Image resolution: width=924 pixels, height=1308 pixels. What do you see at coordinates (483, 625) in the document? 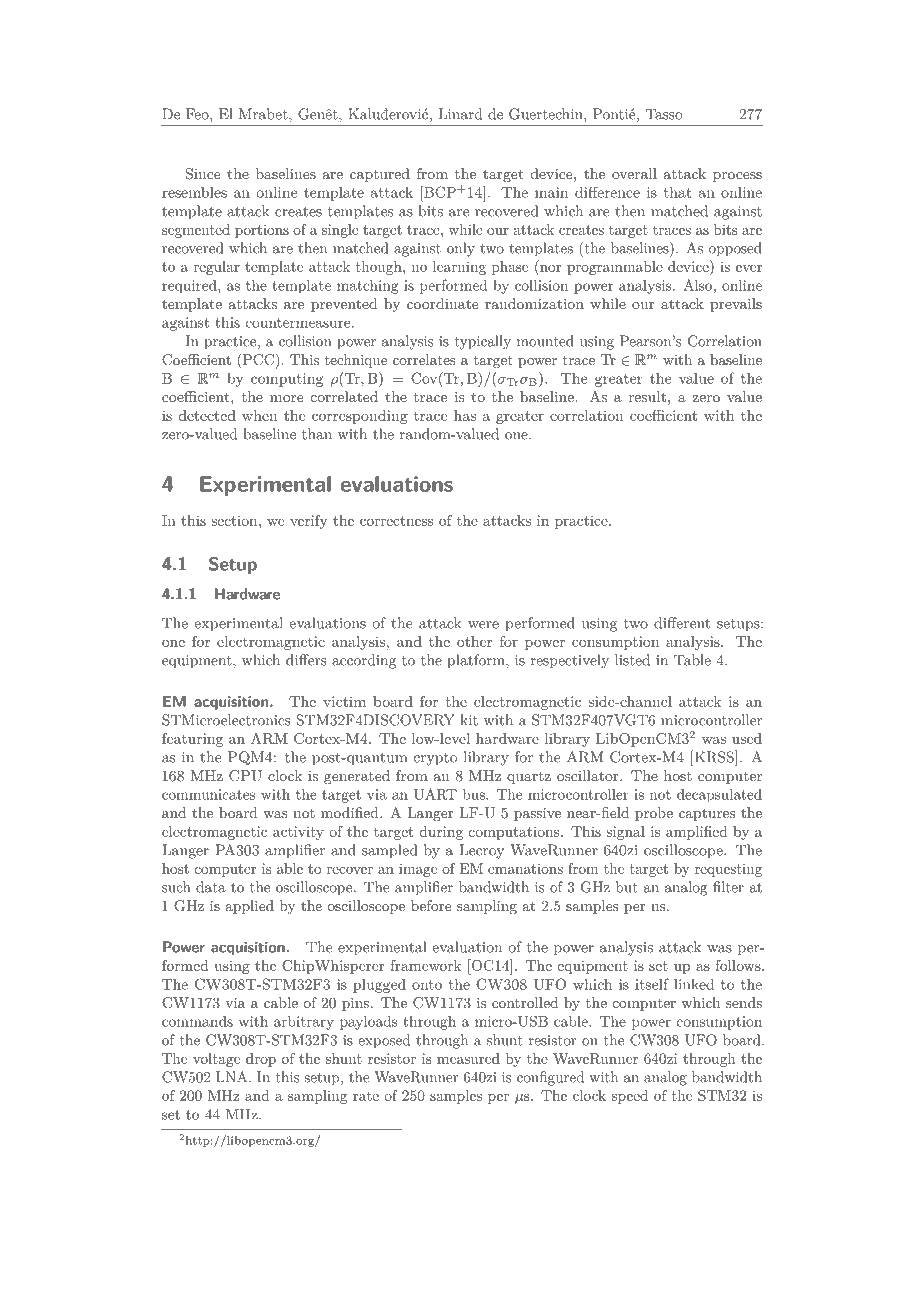
I see `were` at bounding box center [483, 625].
